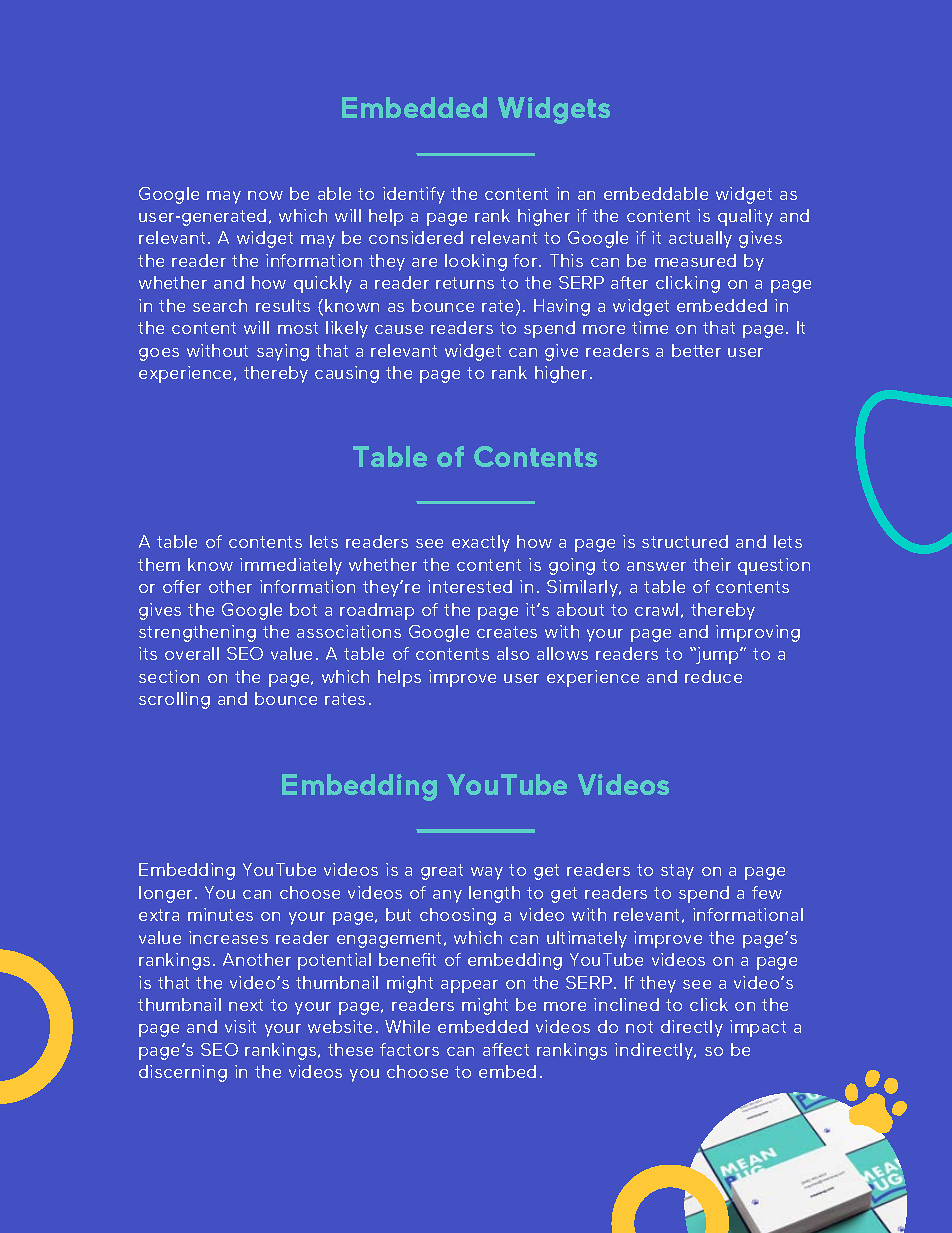  What do you see at coordinates (409, 1049) in the screenshot?
I see `factors` at bounding box center [409, 1049].
